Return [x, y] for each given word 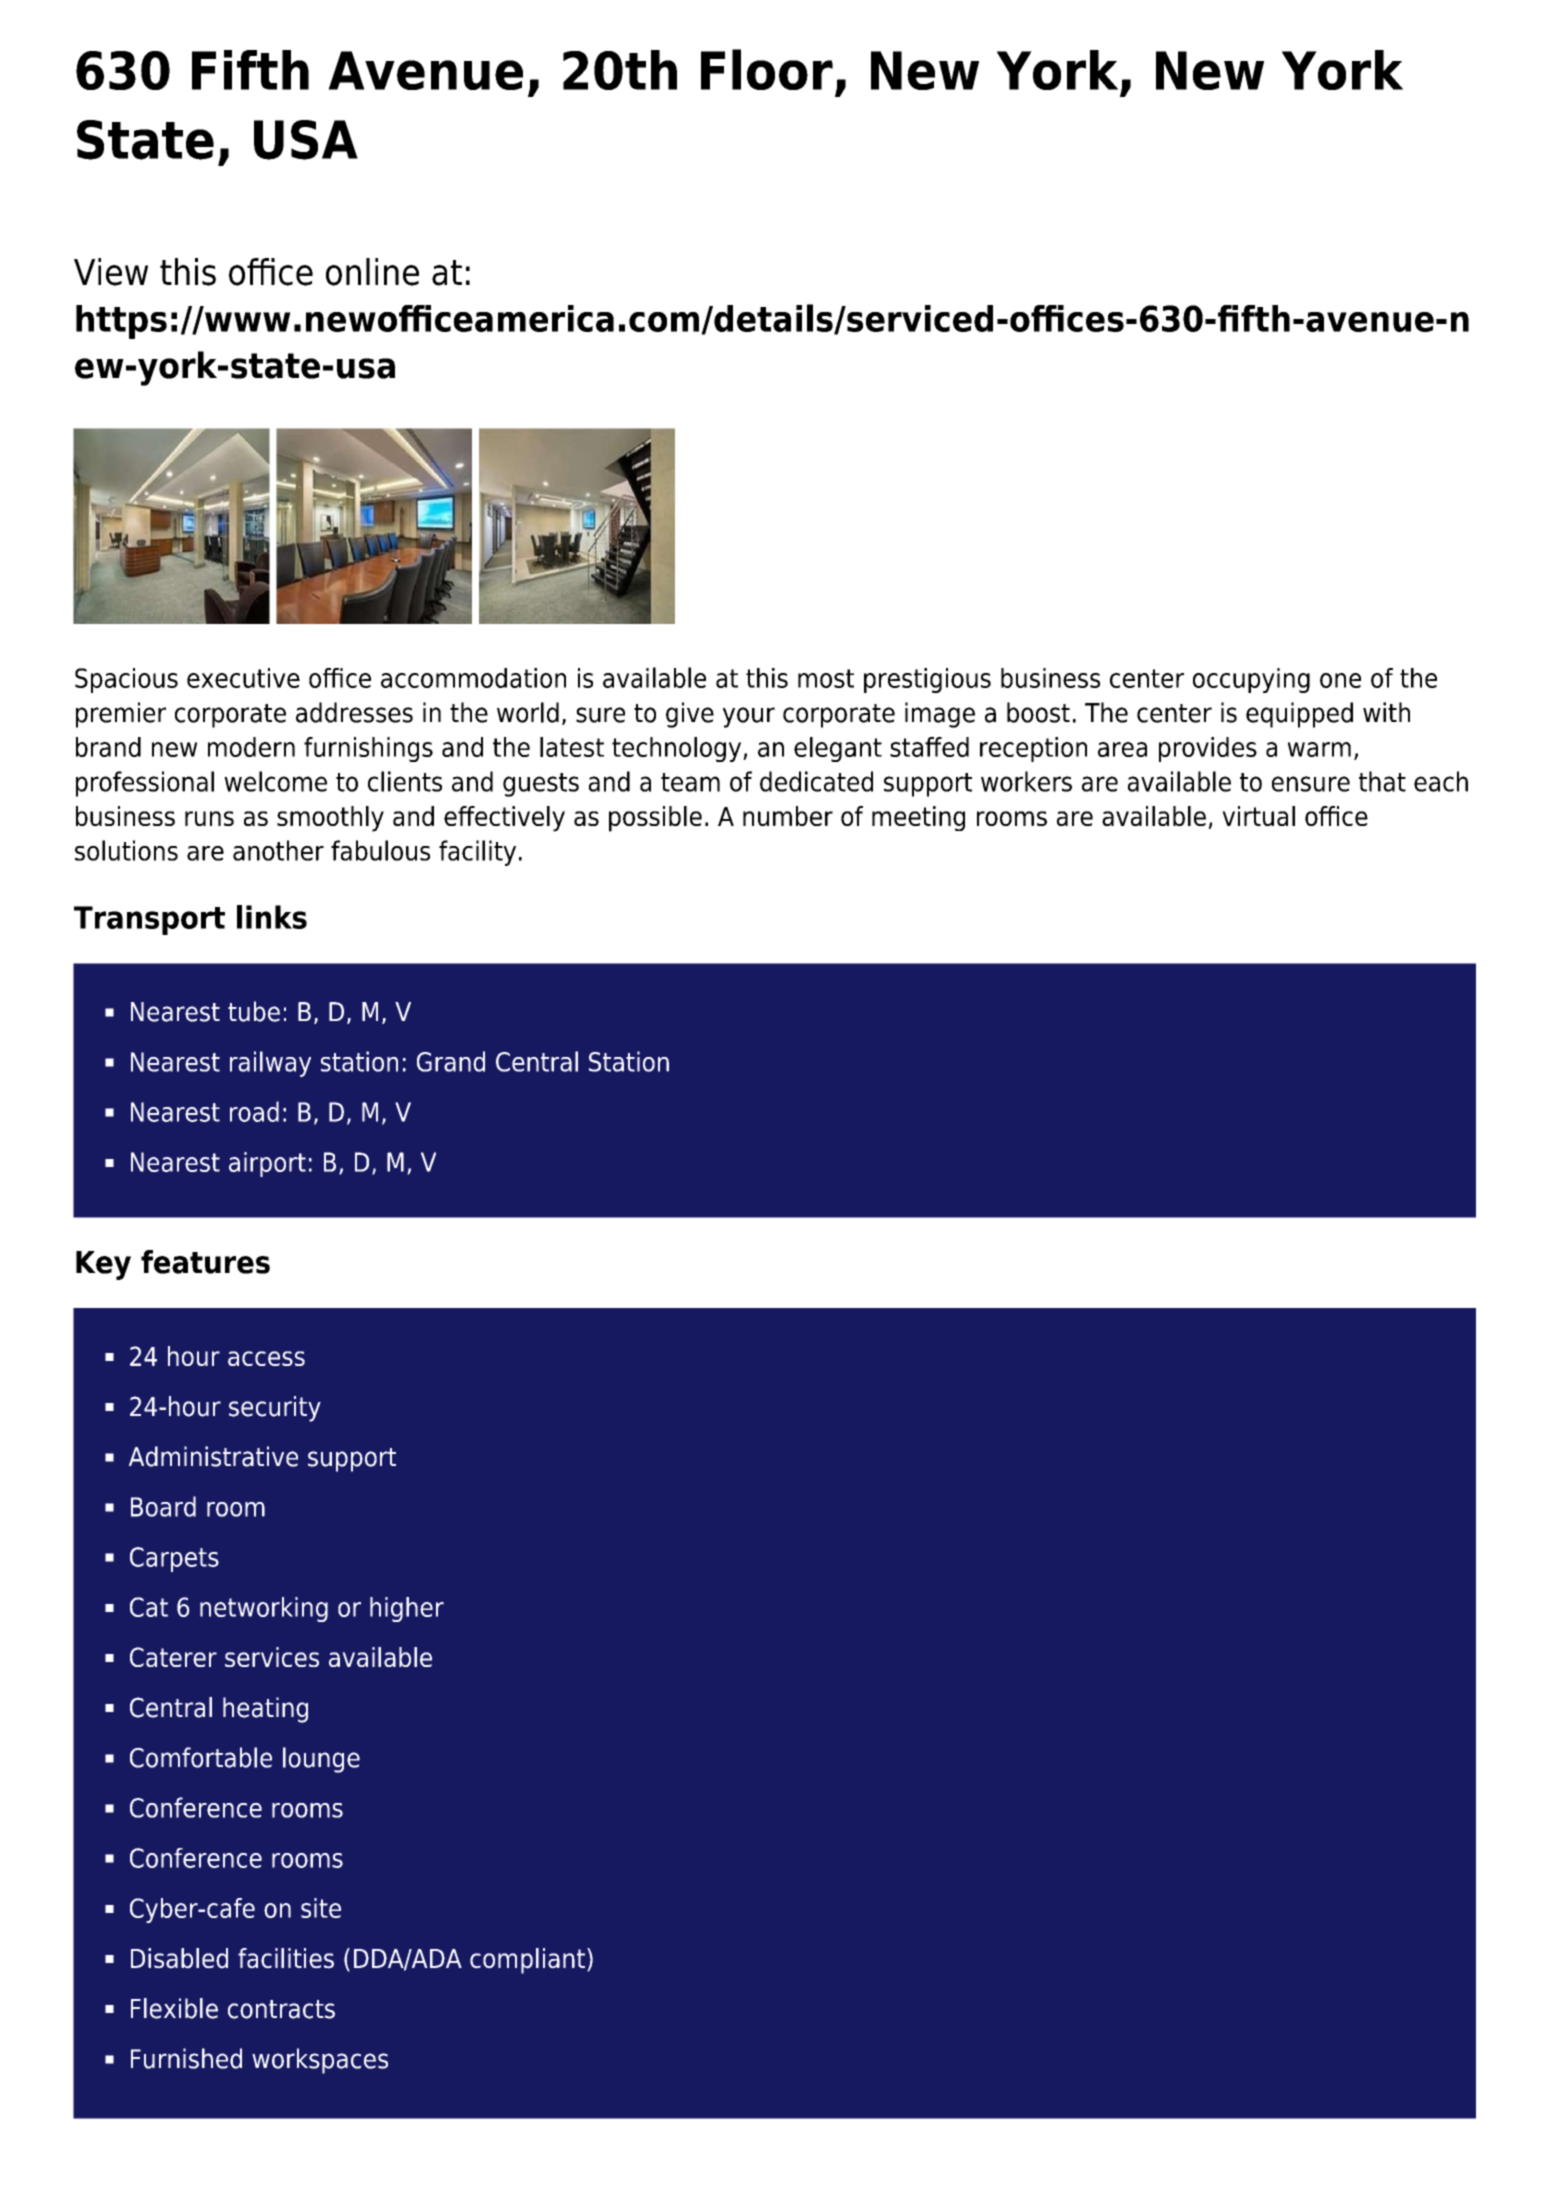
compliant [527, 1961]
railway [270, 1064]
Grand [451, 1061]
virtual [1258, 816]
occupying [1251, 680]
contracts [281, 2009]
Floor [767, 69]
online [372, 272]
